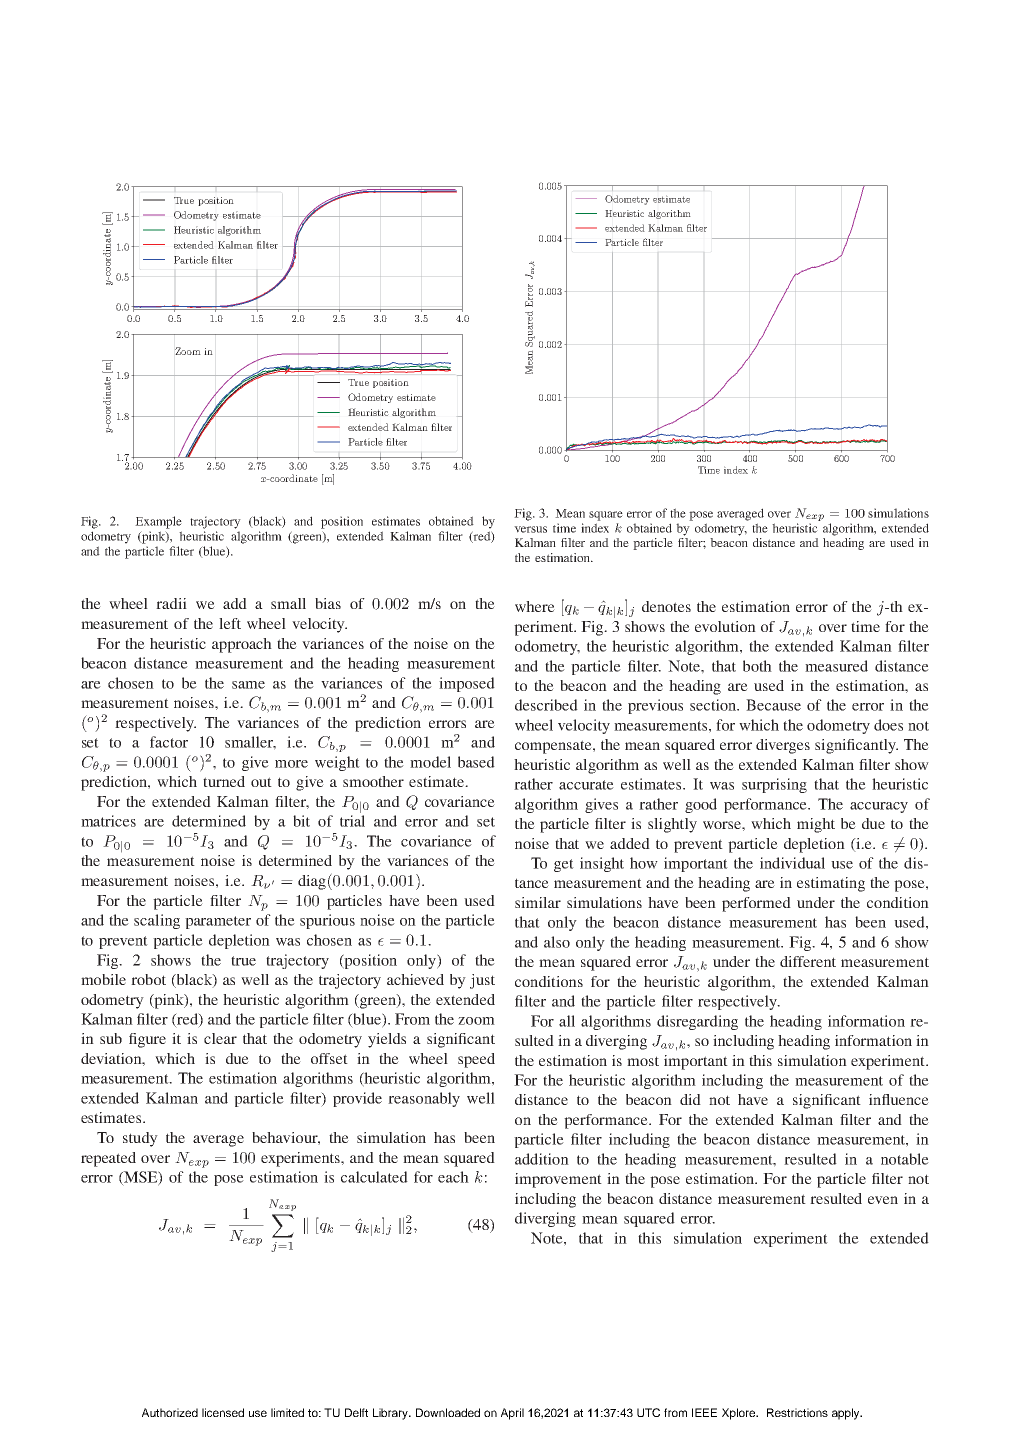  What do you see at coordinates (223, 1412) in the document?
I see `licensed` at bounding box center [223, 1412].
